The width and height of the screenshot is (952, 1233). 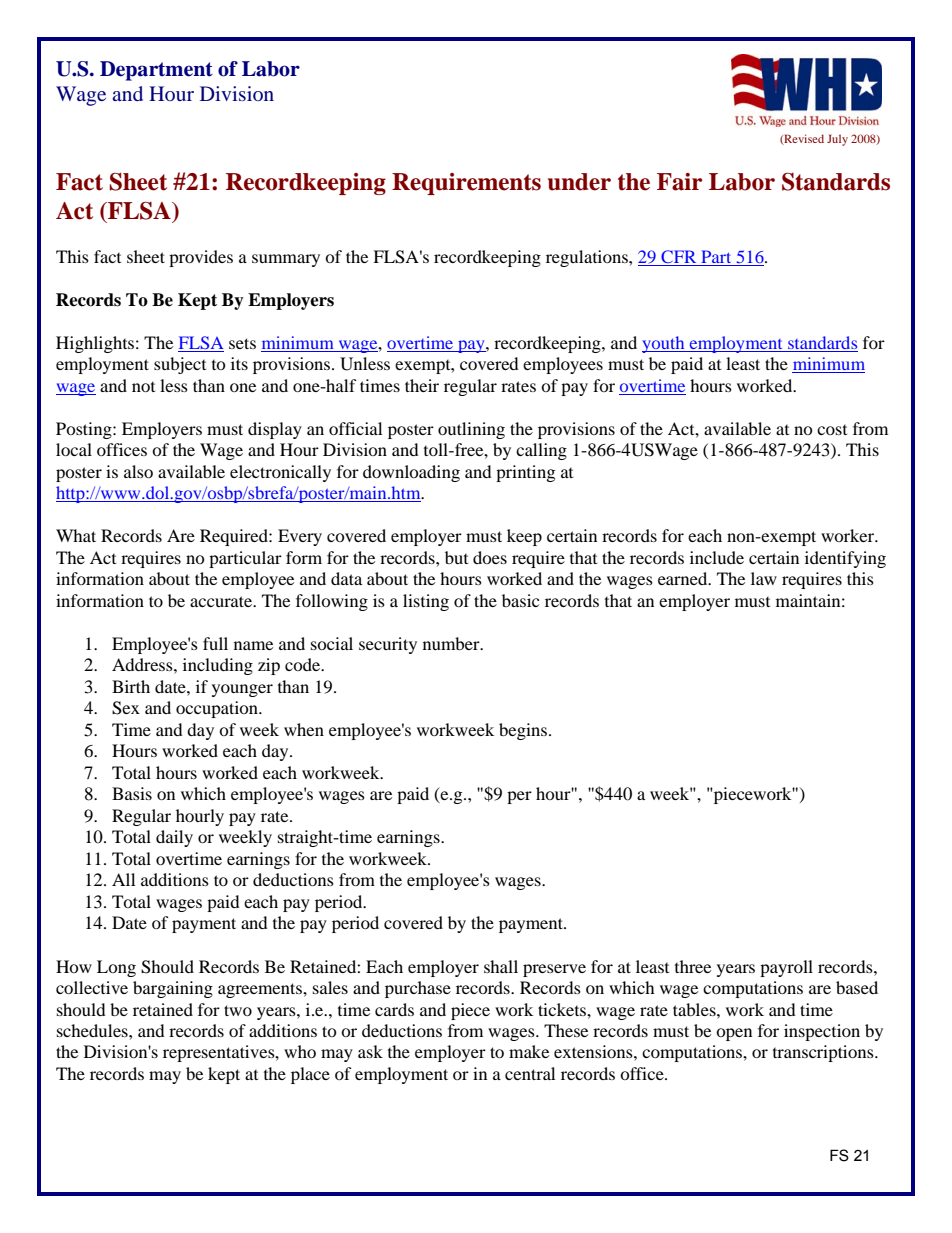 What do you see at coordinates (426, 602) in the screenshot?
I see `listing` at bounding box center [426, 602].
